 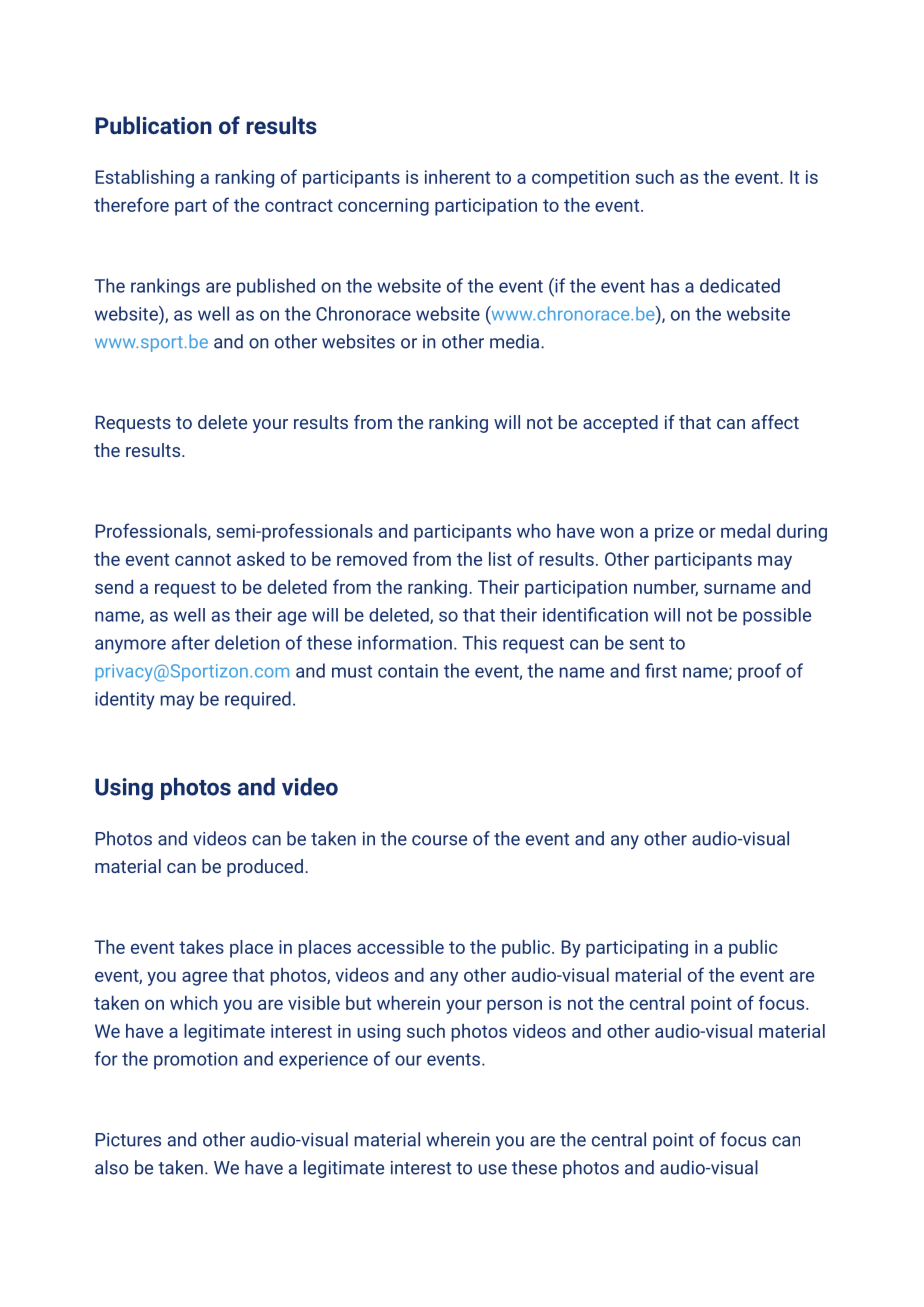 What do you see at coordinates (759, 672) in the screenshot?
I see `proof` at bounding box center [759, 672].
